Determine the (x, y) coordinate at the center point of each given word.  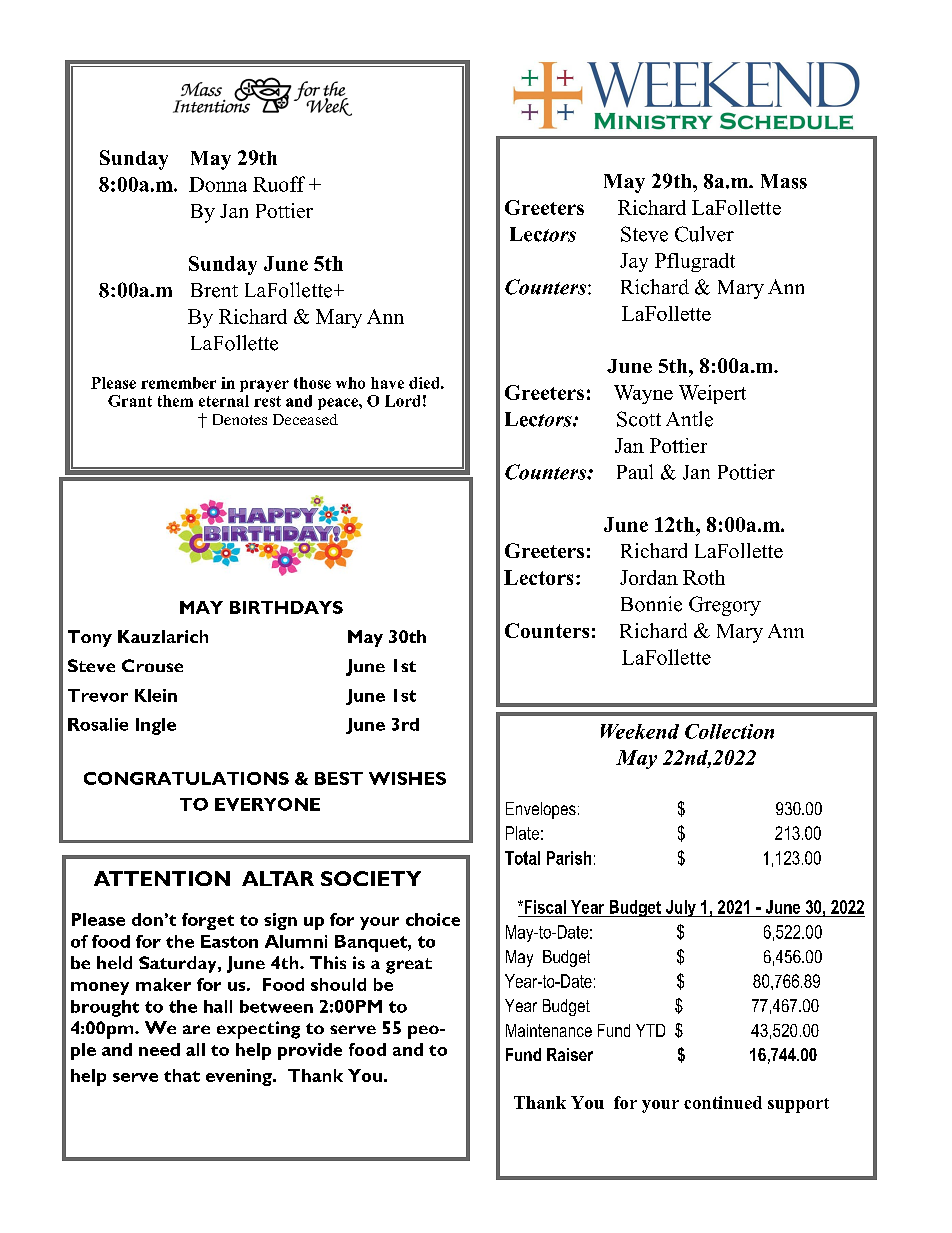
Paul (635, 472)
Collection (729, 731)
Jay (634, 262)
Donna (218, 184)
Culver (704, 234)
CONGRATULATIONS (186, 778)
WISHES (407, 778)
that (182, 1075)
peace (339, 404)
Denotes (240, 419)
